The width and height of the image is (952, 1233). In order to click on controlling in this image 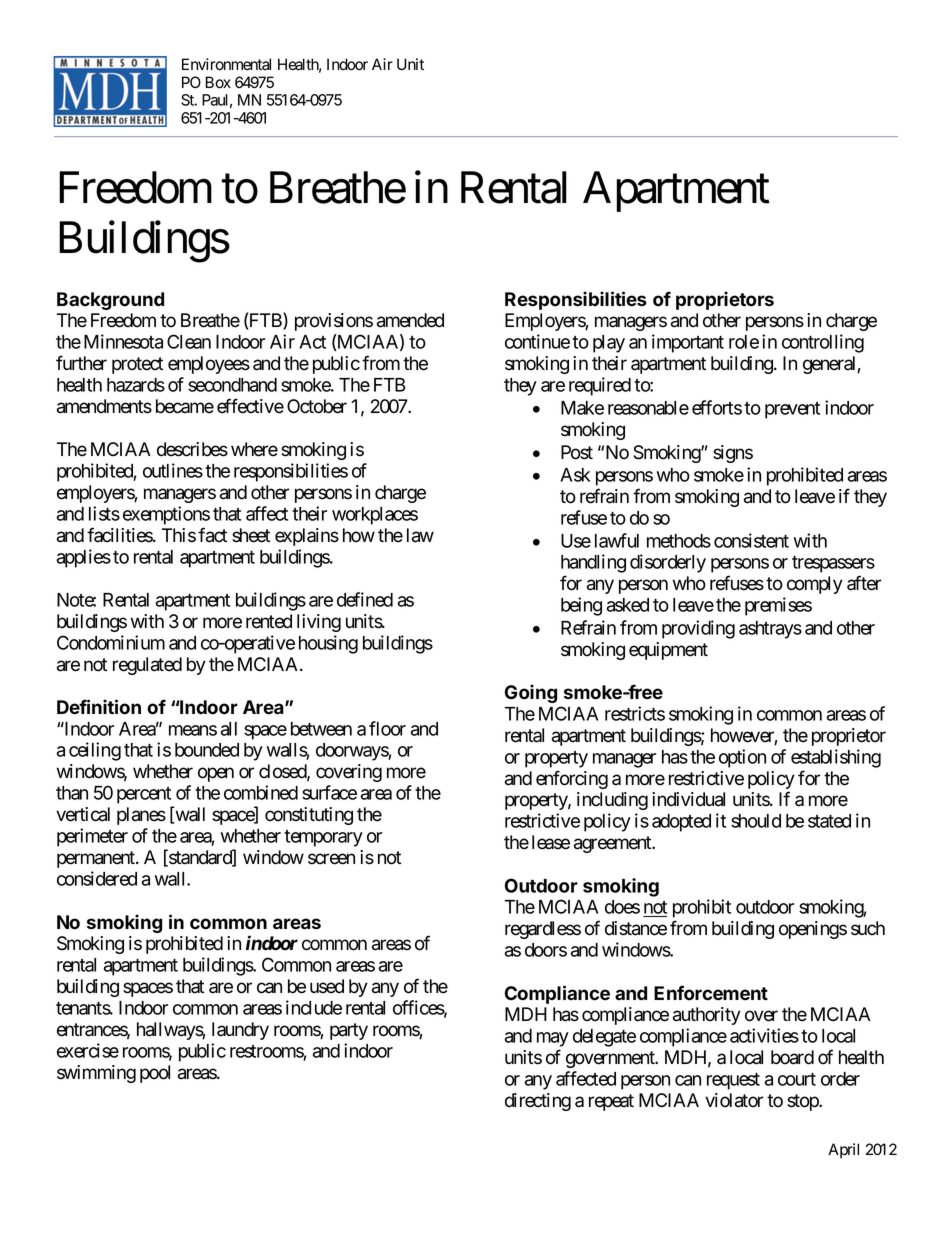, I will do `click(823, 343)`.
